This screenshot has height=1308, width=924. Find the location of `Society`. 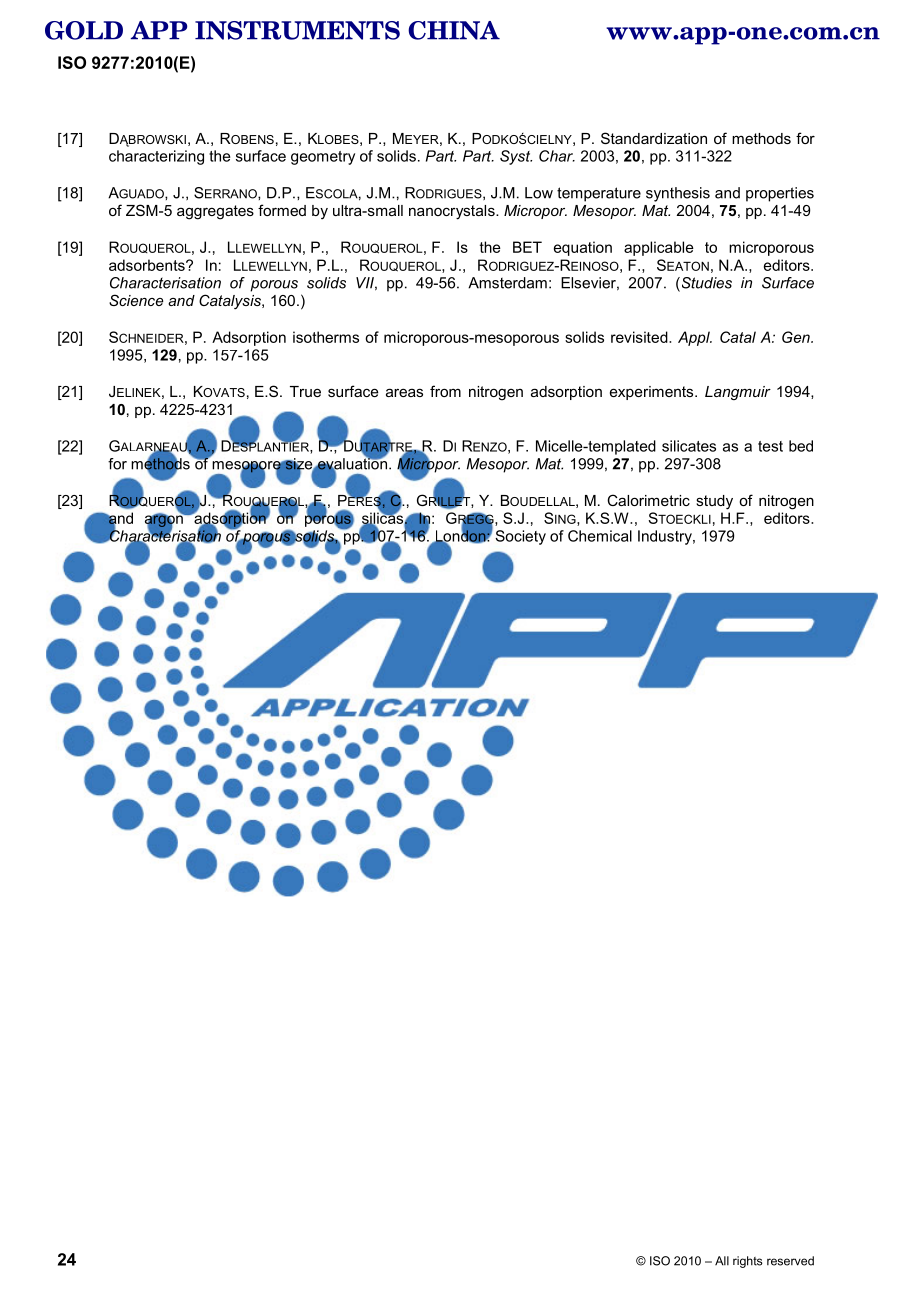

Society is located at coordinates (520, 537).
